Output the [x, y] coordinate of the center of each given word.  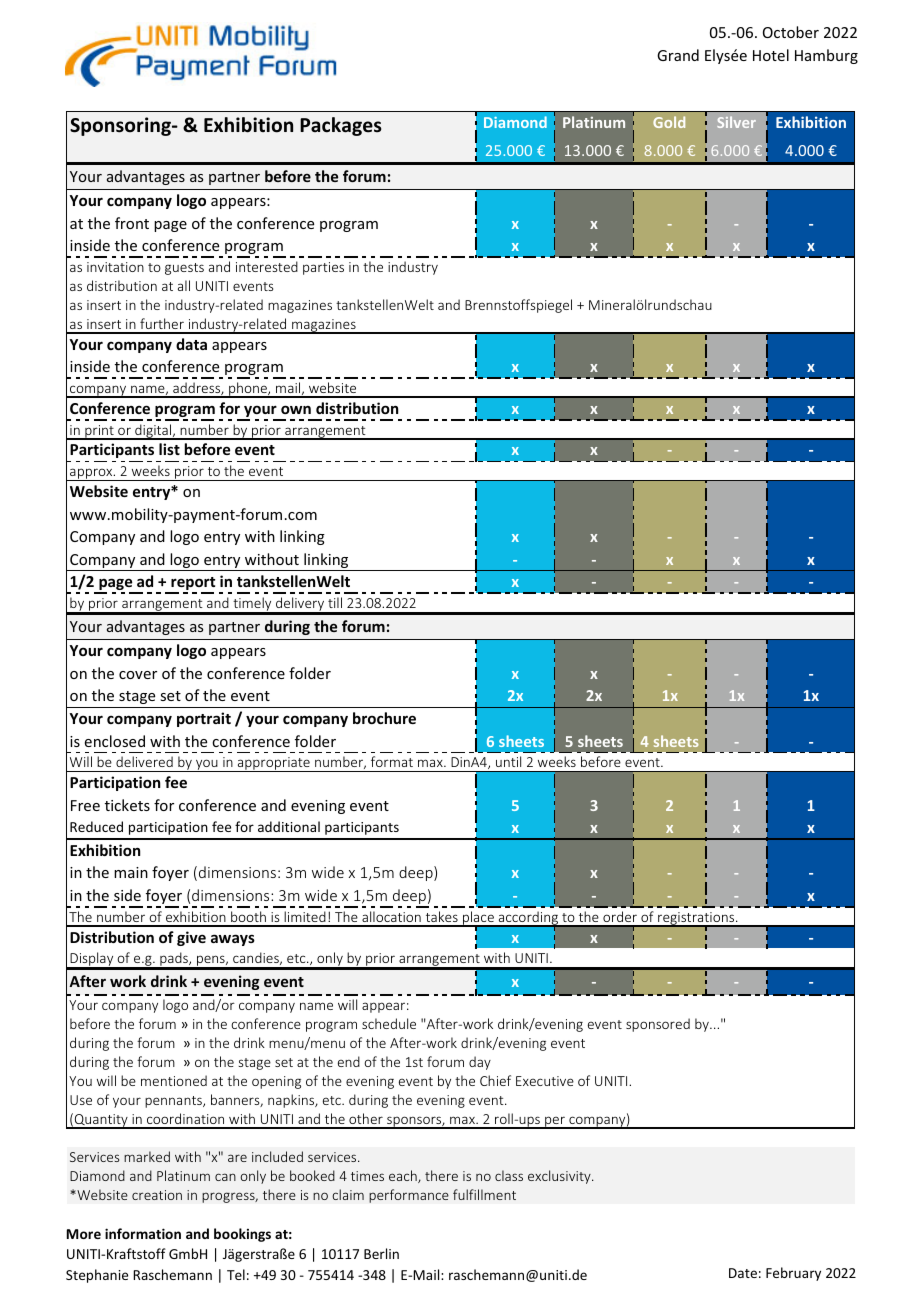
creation [157, 1195]
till [335, 602]
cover [138, 675]
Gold [669, 122]
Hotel [771, 55]
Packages [341, 126]
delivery [300, 605]
